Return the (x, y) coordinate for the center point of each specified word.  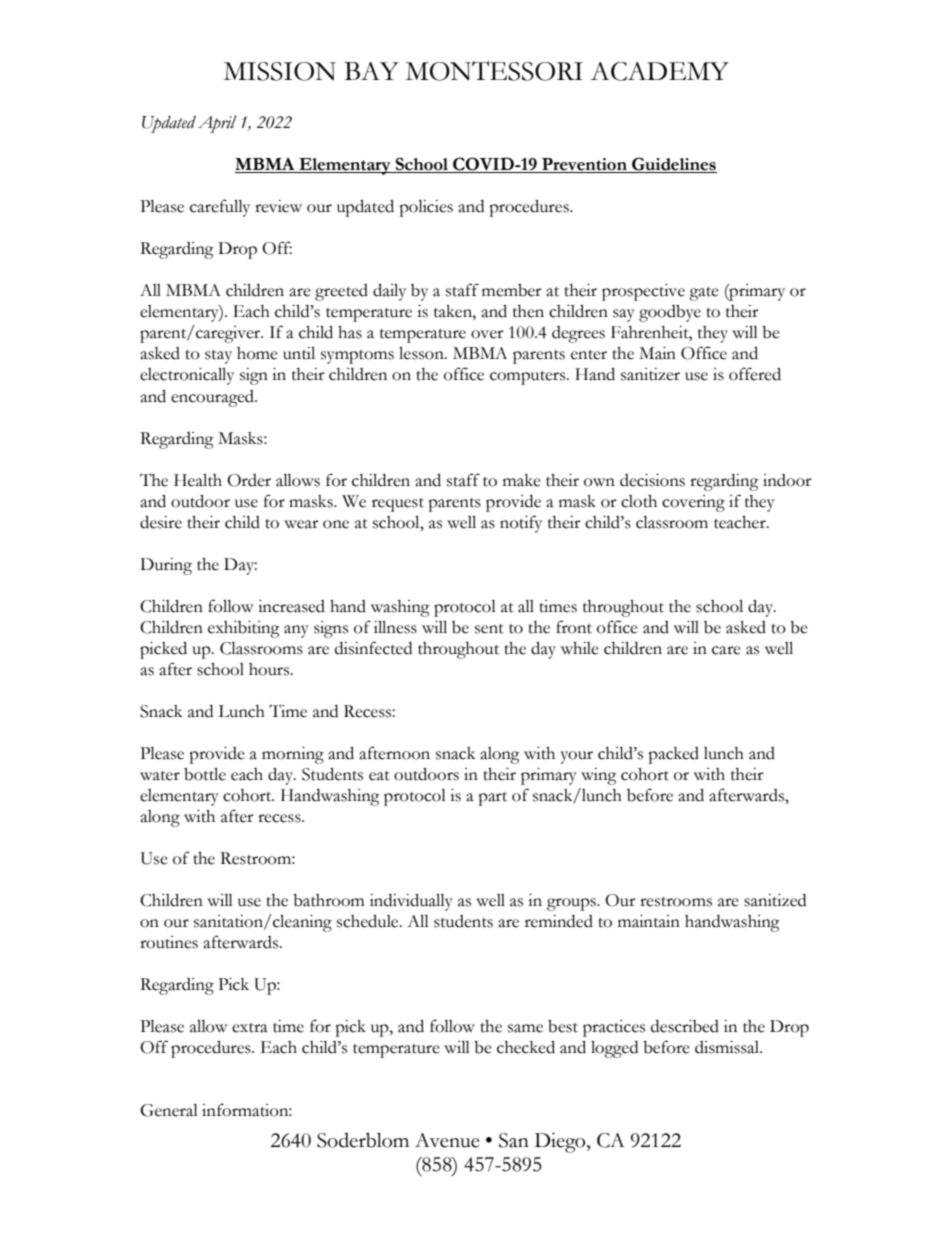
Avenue (447, 1140)
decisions (652, 480)
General (169, 1110)
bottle (205, 774)
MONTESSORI (494, 71)
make (522, 480)
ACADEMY (659, 71)
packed (673, 755)
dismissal (728, 1047)
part (492, 799)
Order (249, 480)
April (217, 124)
